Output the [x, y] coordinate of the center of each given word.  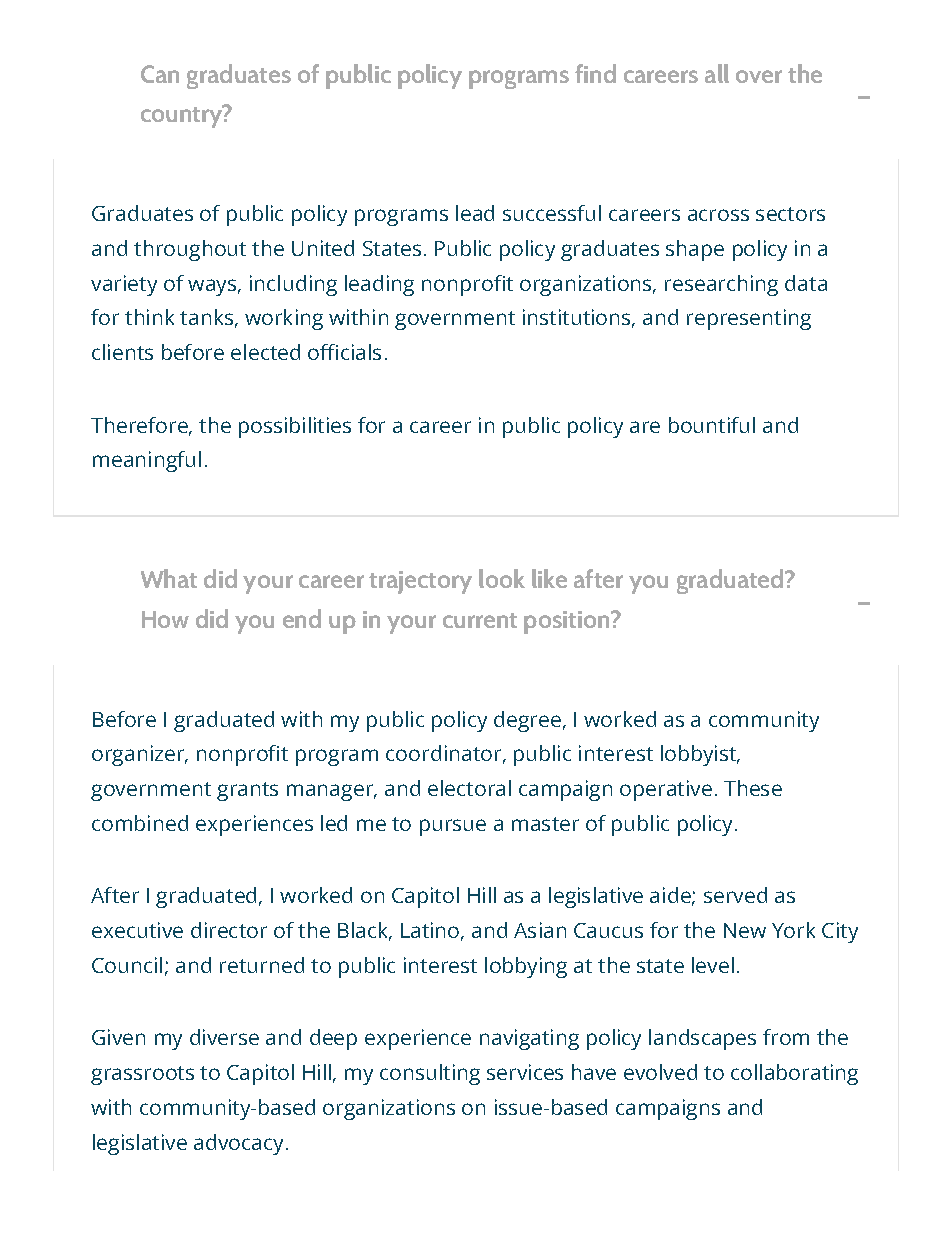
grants [247, 791]
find [595, 73]
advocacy [240, 1144]
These [753, 788]
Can [160, 74]
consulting [430, 1074]
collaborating [794, 1074]
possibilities [295, 427]
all [717, 73]
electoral [469, 788]
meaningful [147, 461]
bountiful [712, 425]
